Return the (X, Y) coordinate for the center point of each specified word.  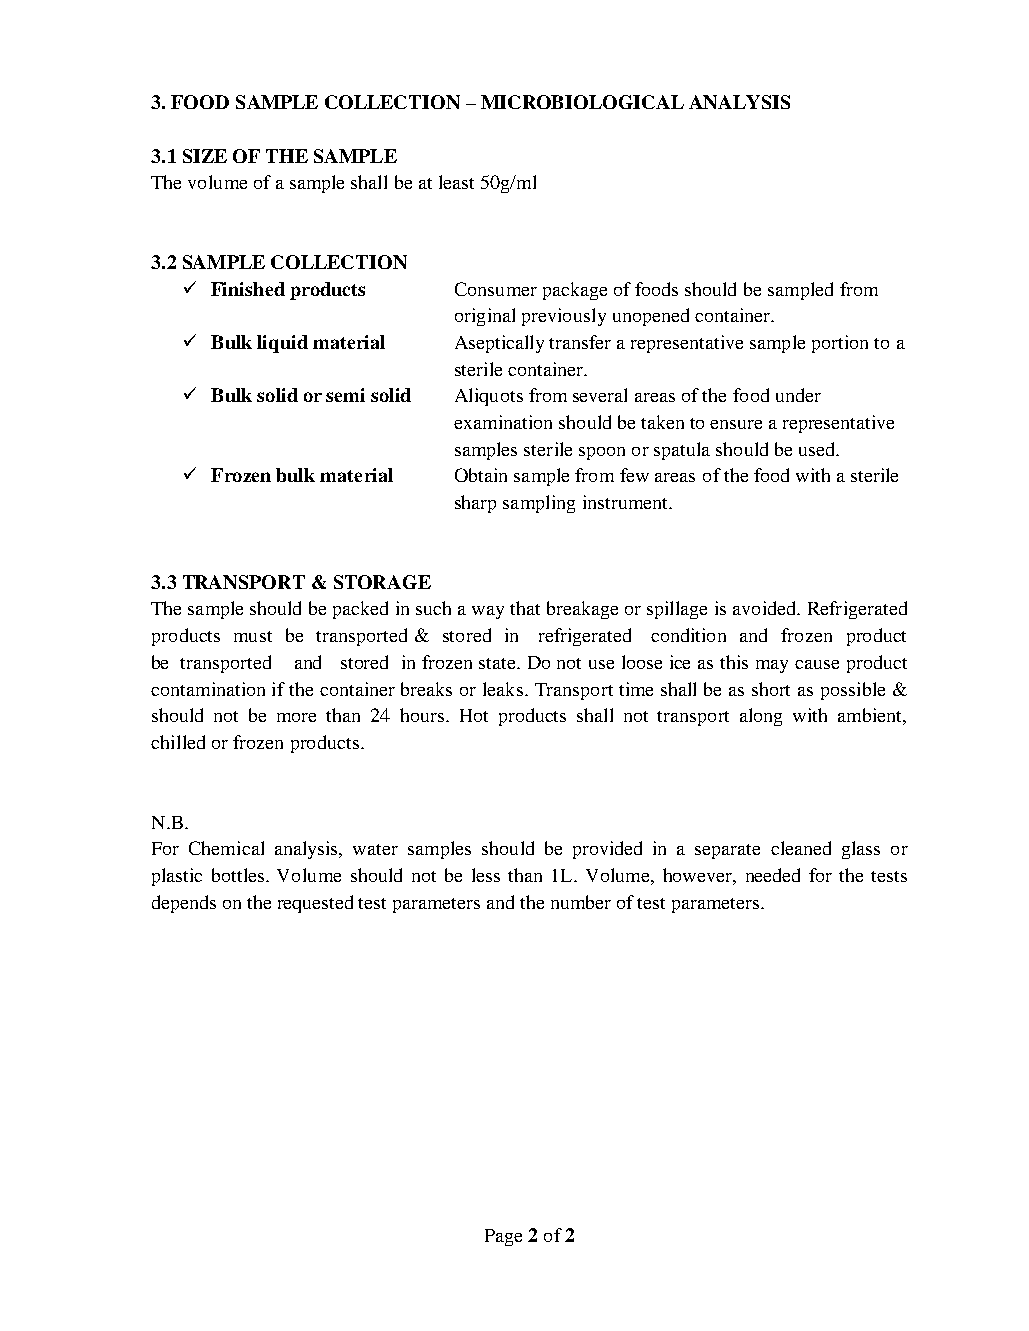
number (581, 902)
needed (773, 875)
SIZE (205, 156)
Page (503, 1237)
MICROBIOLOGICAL (582, 102)
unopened (651, 317)
